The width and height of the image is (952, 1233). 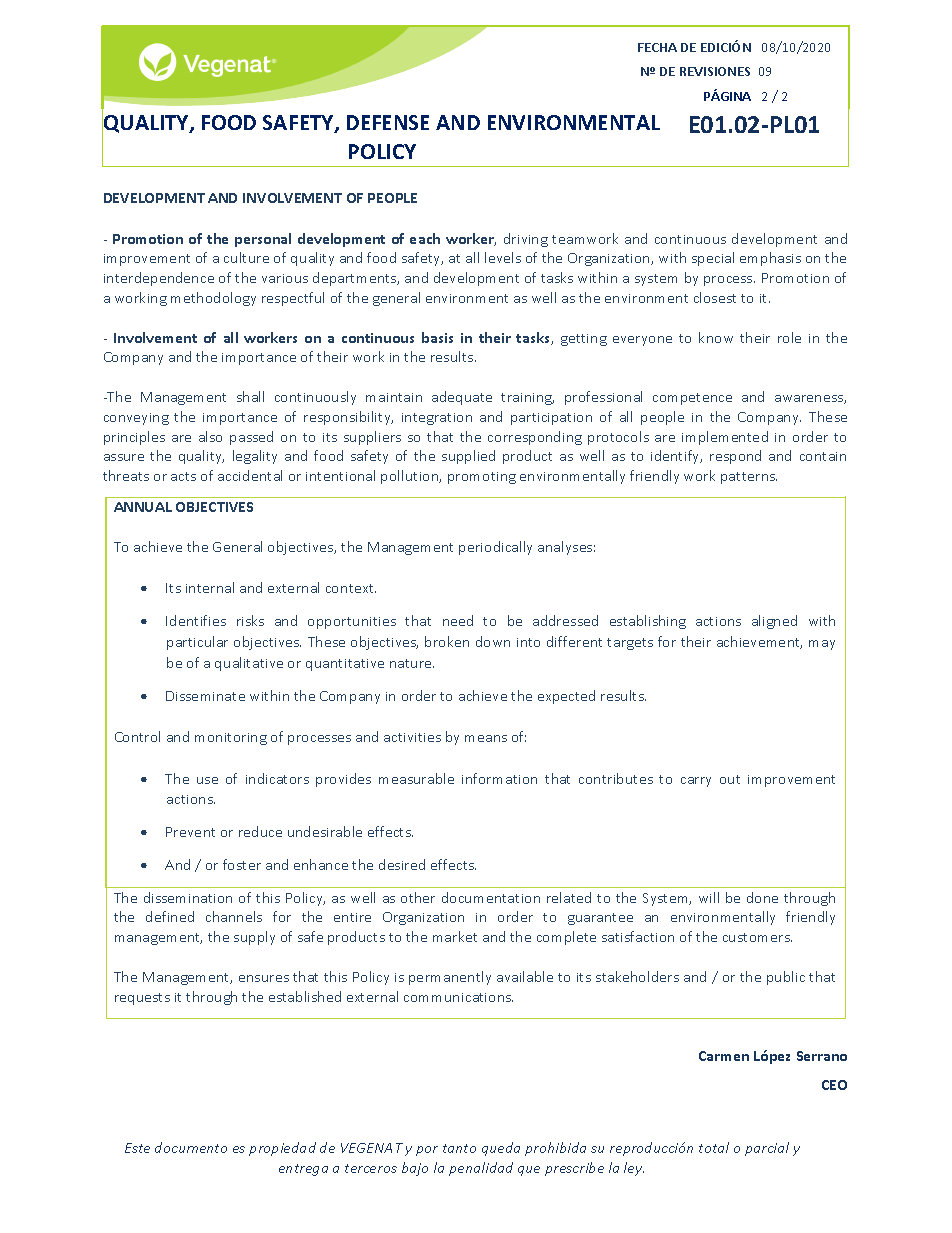 What do you see at coordinates (191, 1147) in the image?
I see `documento` at bounding box center [191, 1147].
